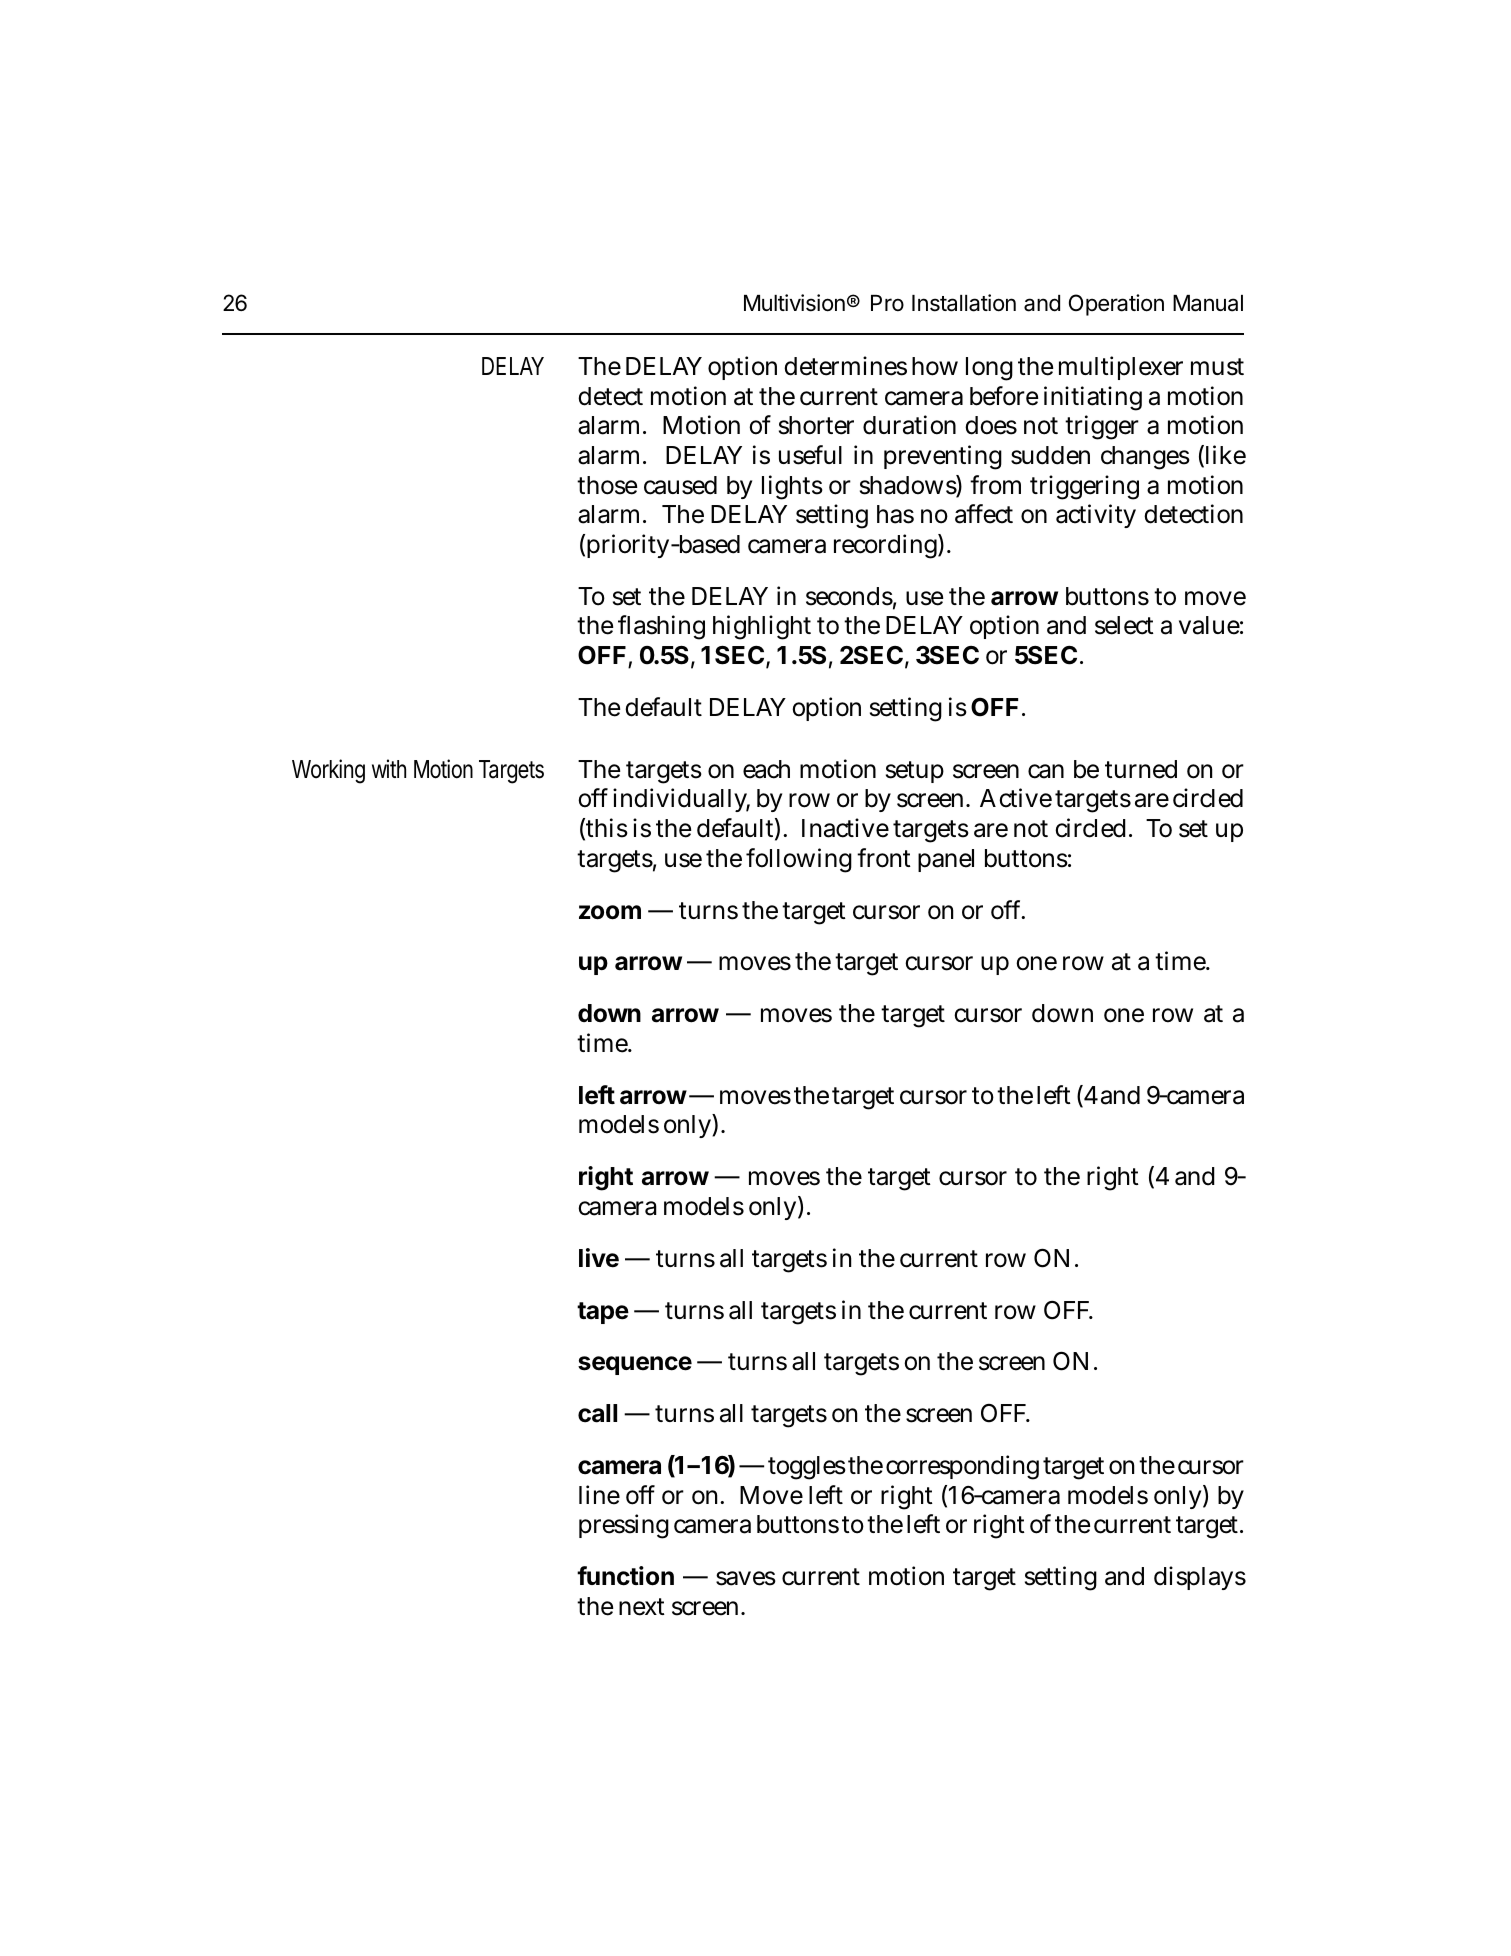 Image resolution: width=1511 pixels, height=1956 pixels. I want to click on multiplexer, so click(1121, 368).
